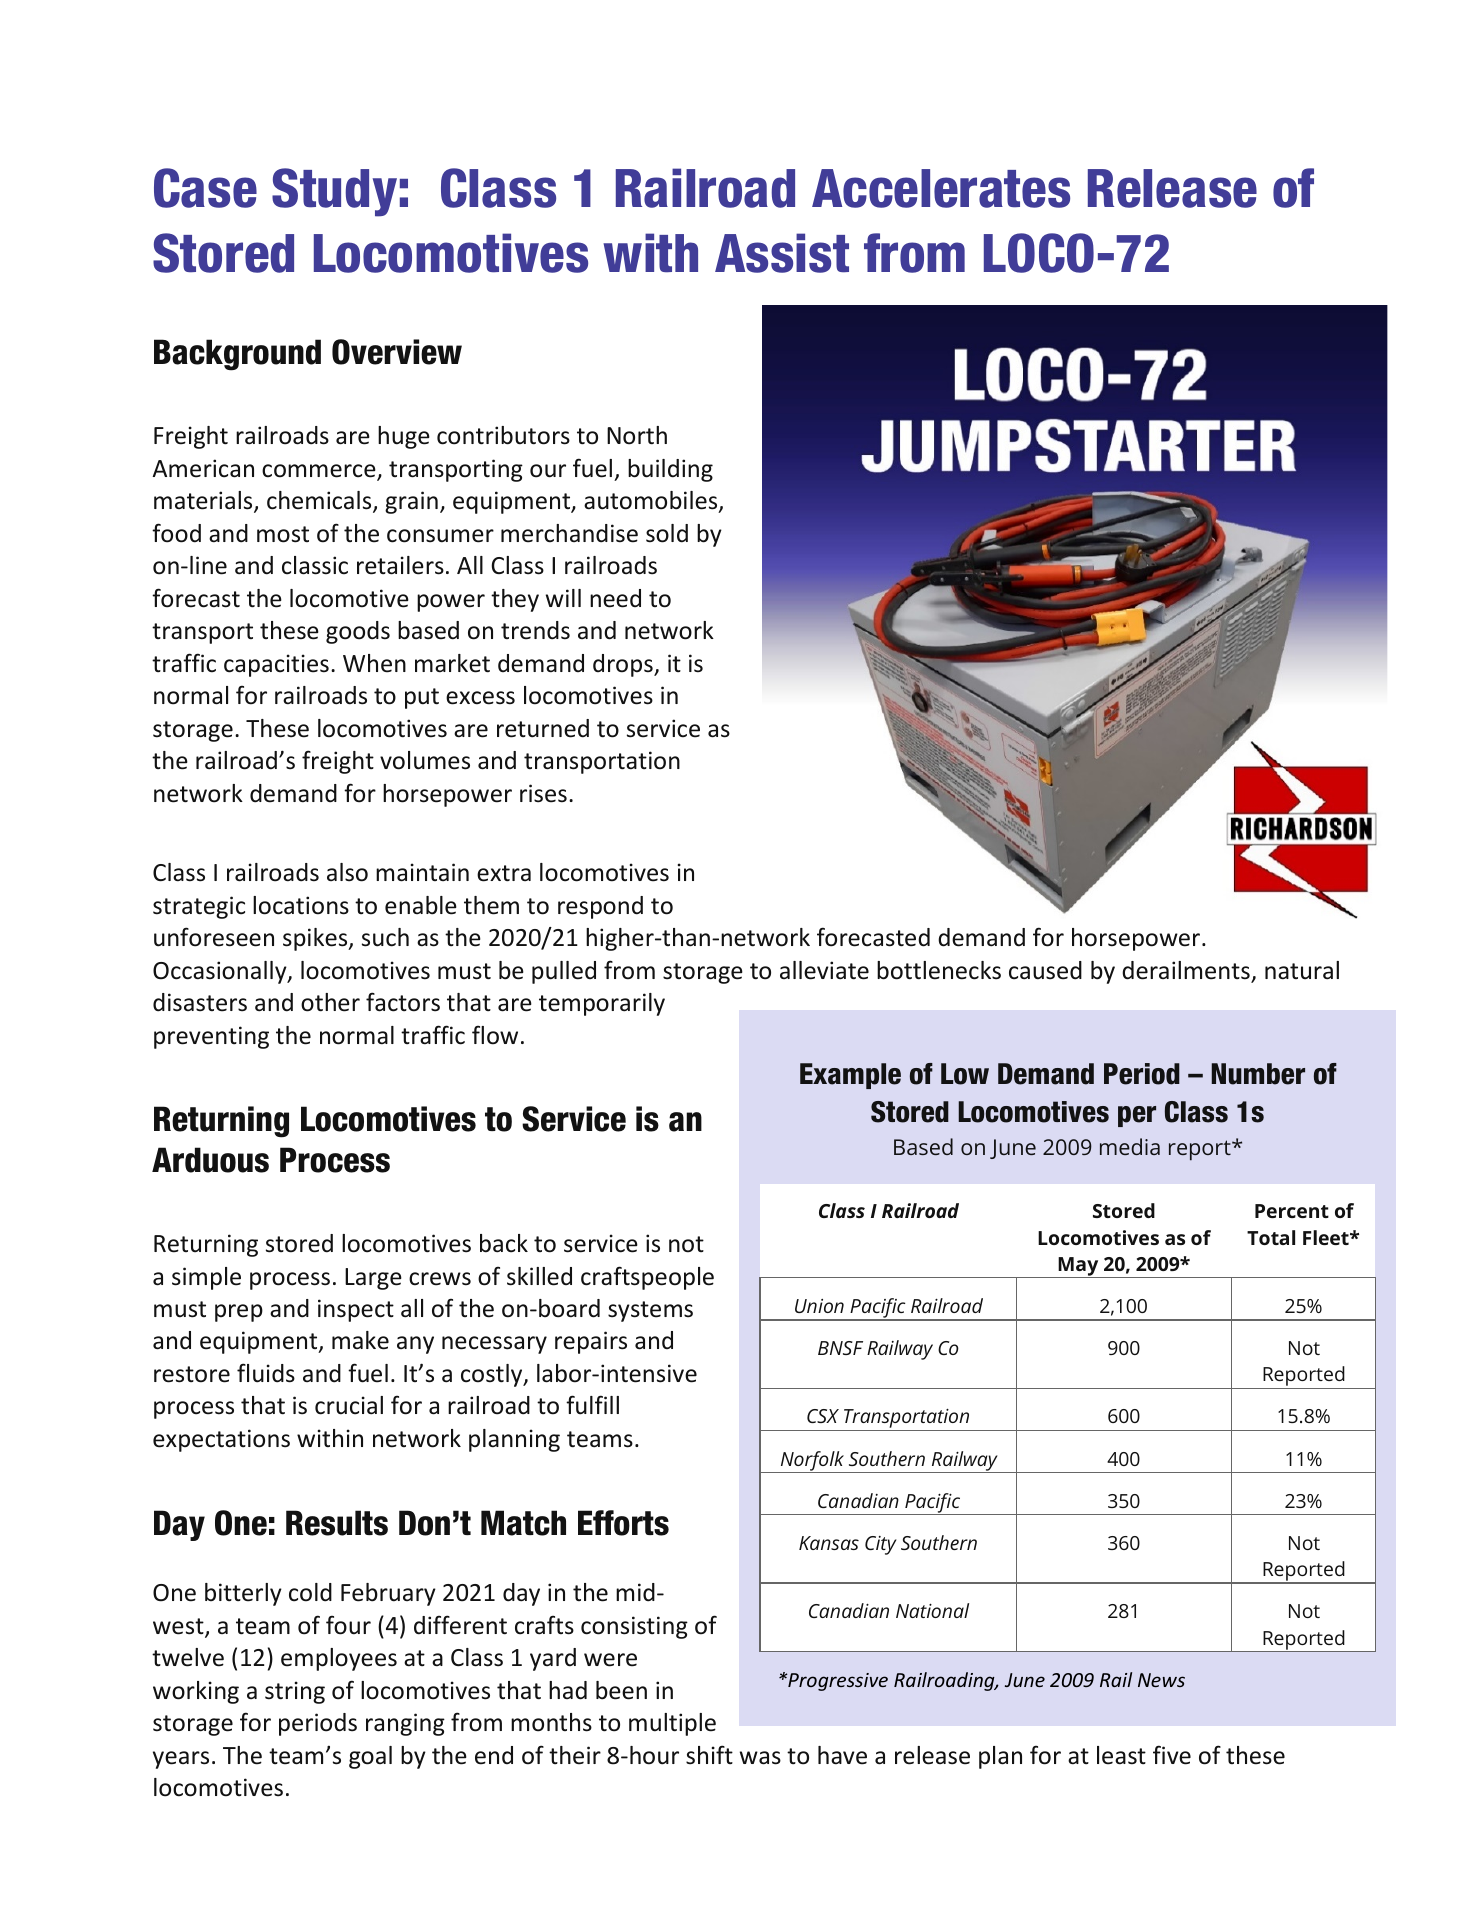 This screenshot has width=1480, height=1916. Describe the element at coordinates (1302, 970) in the screenshot. I see `natural` at that location.
